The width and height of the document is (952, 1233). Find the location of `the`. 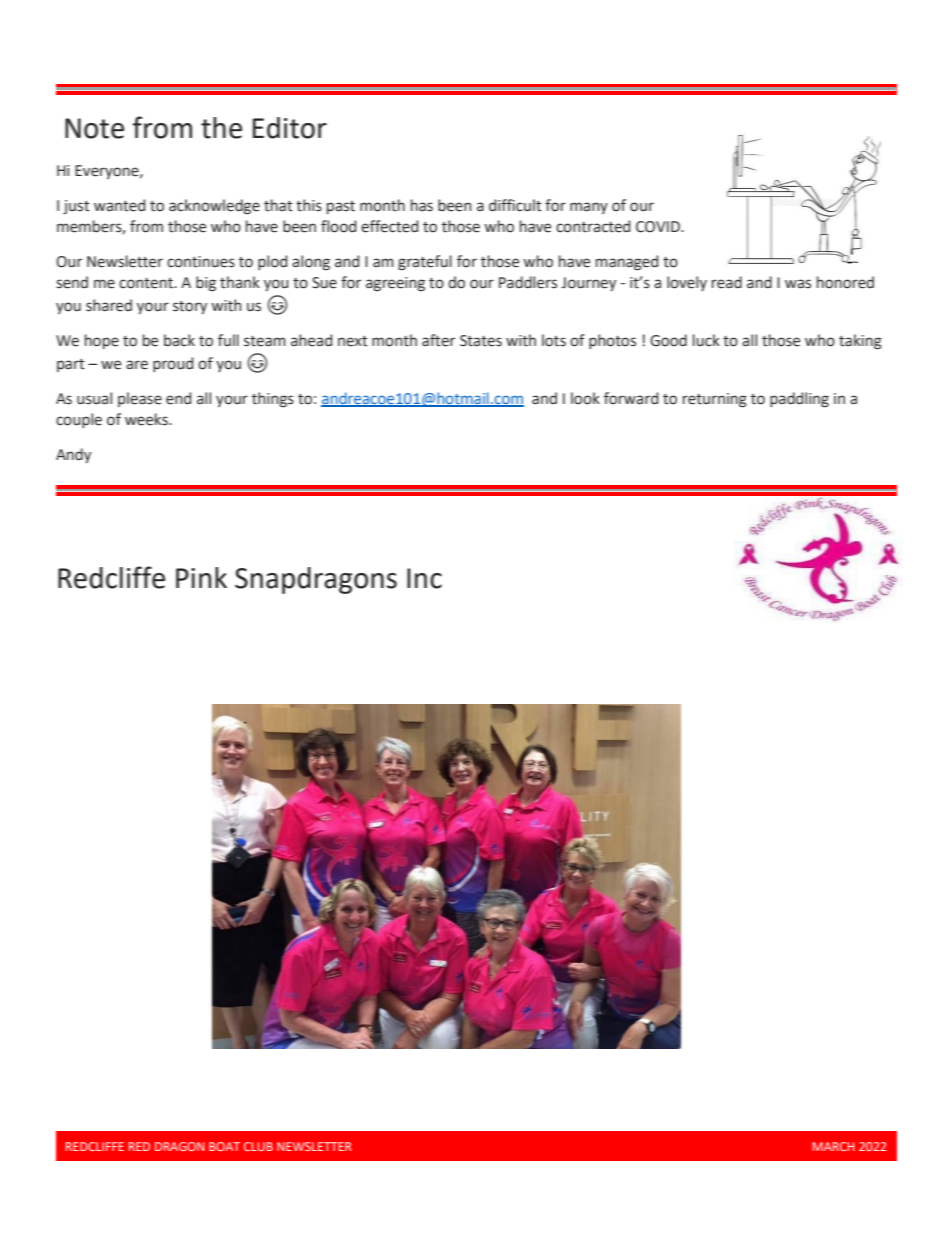

the is located at coordinates (221, 128).
